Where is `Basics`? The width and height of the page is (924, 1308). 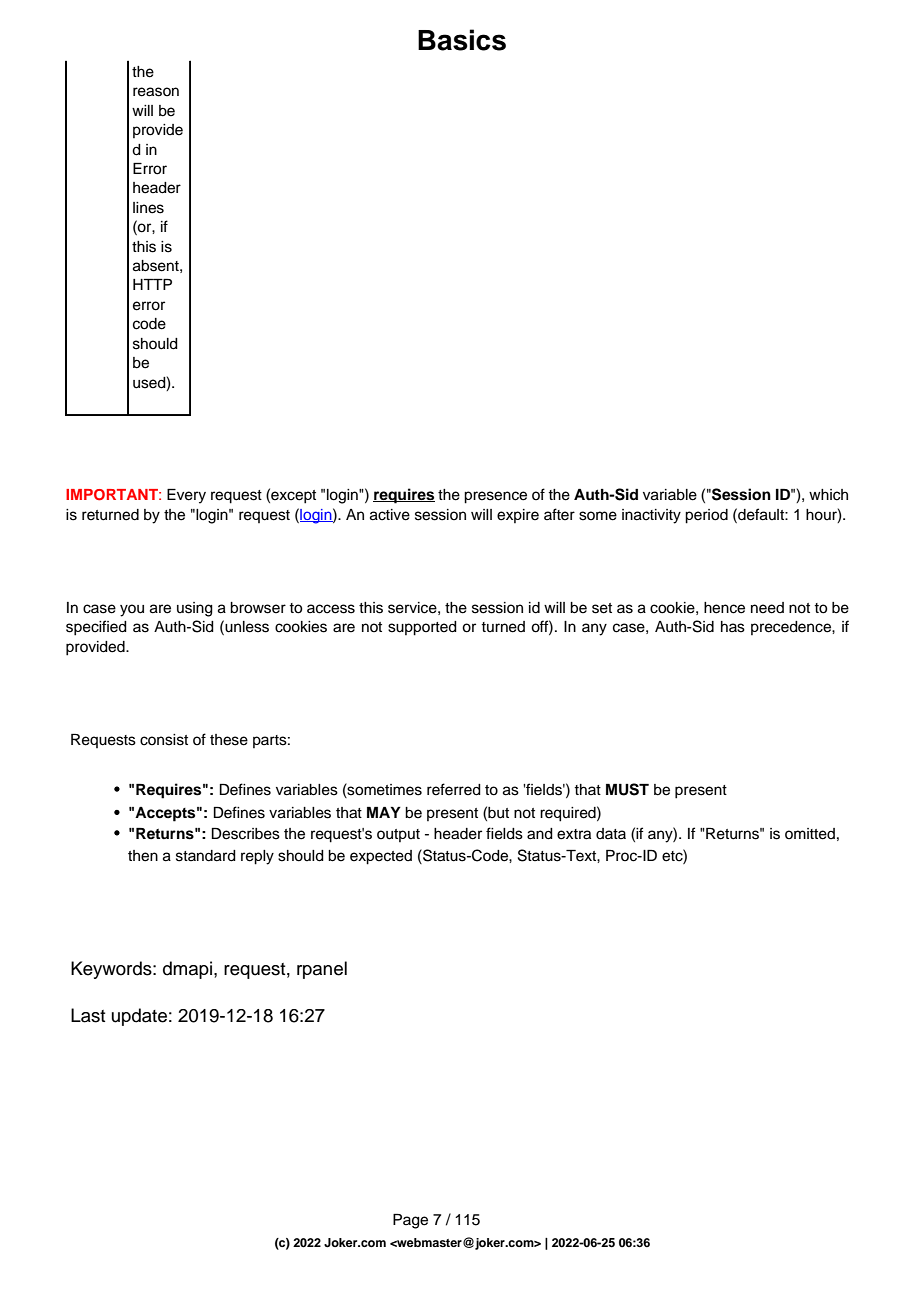 Basics is located at coordinates (462, 40).
